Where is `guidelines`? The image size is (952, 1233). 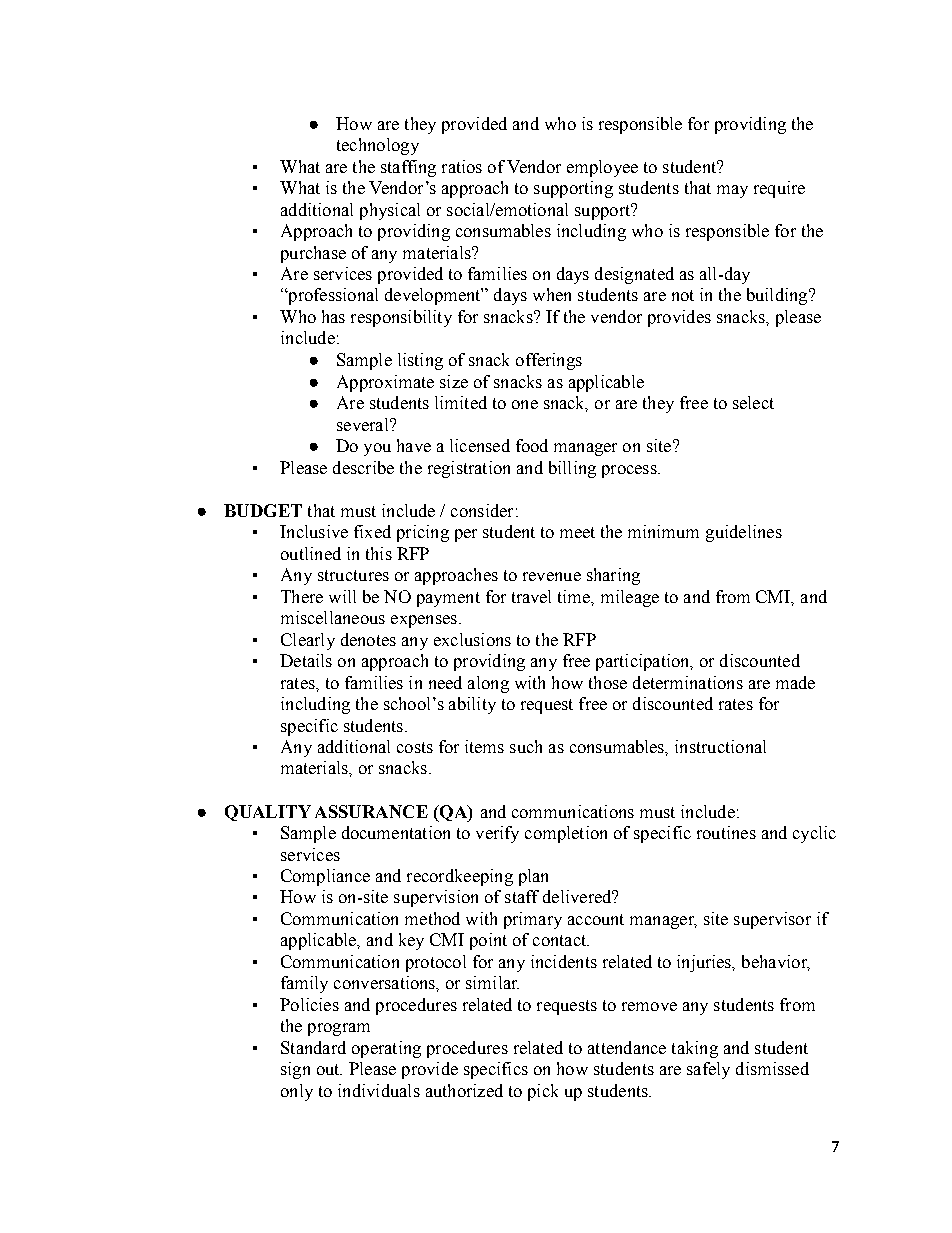
guidelines is located at coordinates (744, 533).
